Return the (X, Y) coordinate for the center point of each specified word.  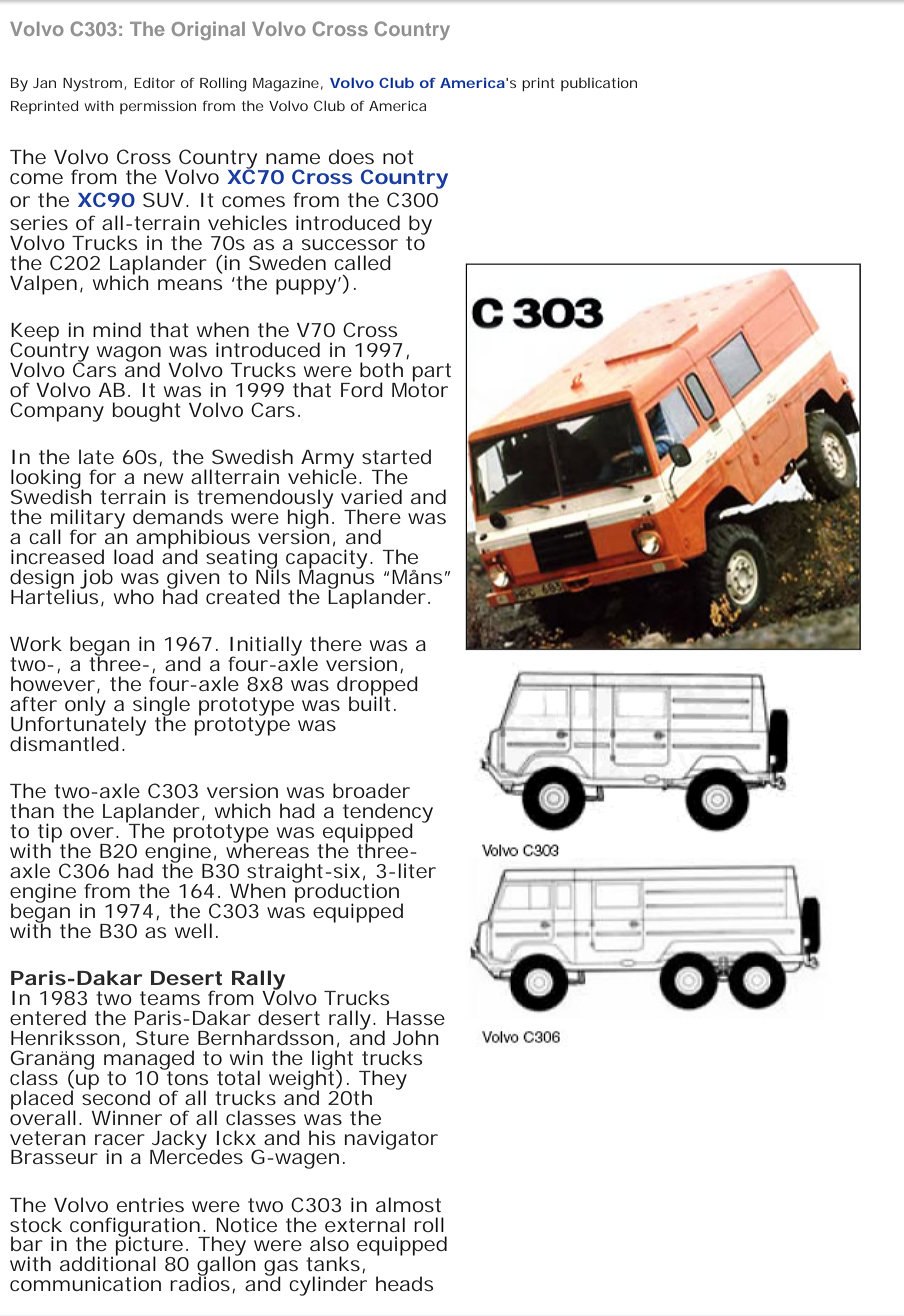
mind (117, 329)
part (431, 373)
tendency (388, 814)
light (332, 1061)
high (308, 519)
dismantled (64, 743)
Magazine (286, 85)
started (396, 456)
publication (599, 84)
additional (108, 1263)
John (416, 1037)
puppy (306, 287)
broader (371, 790)
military (88, 520)
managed (149, 1061)
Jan (44, 83)
